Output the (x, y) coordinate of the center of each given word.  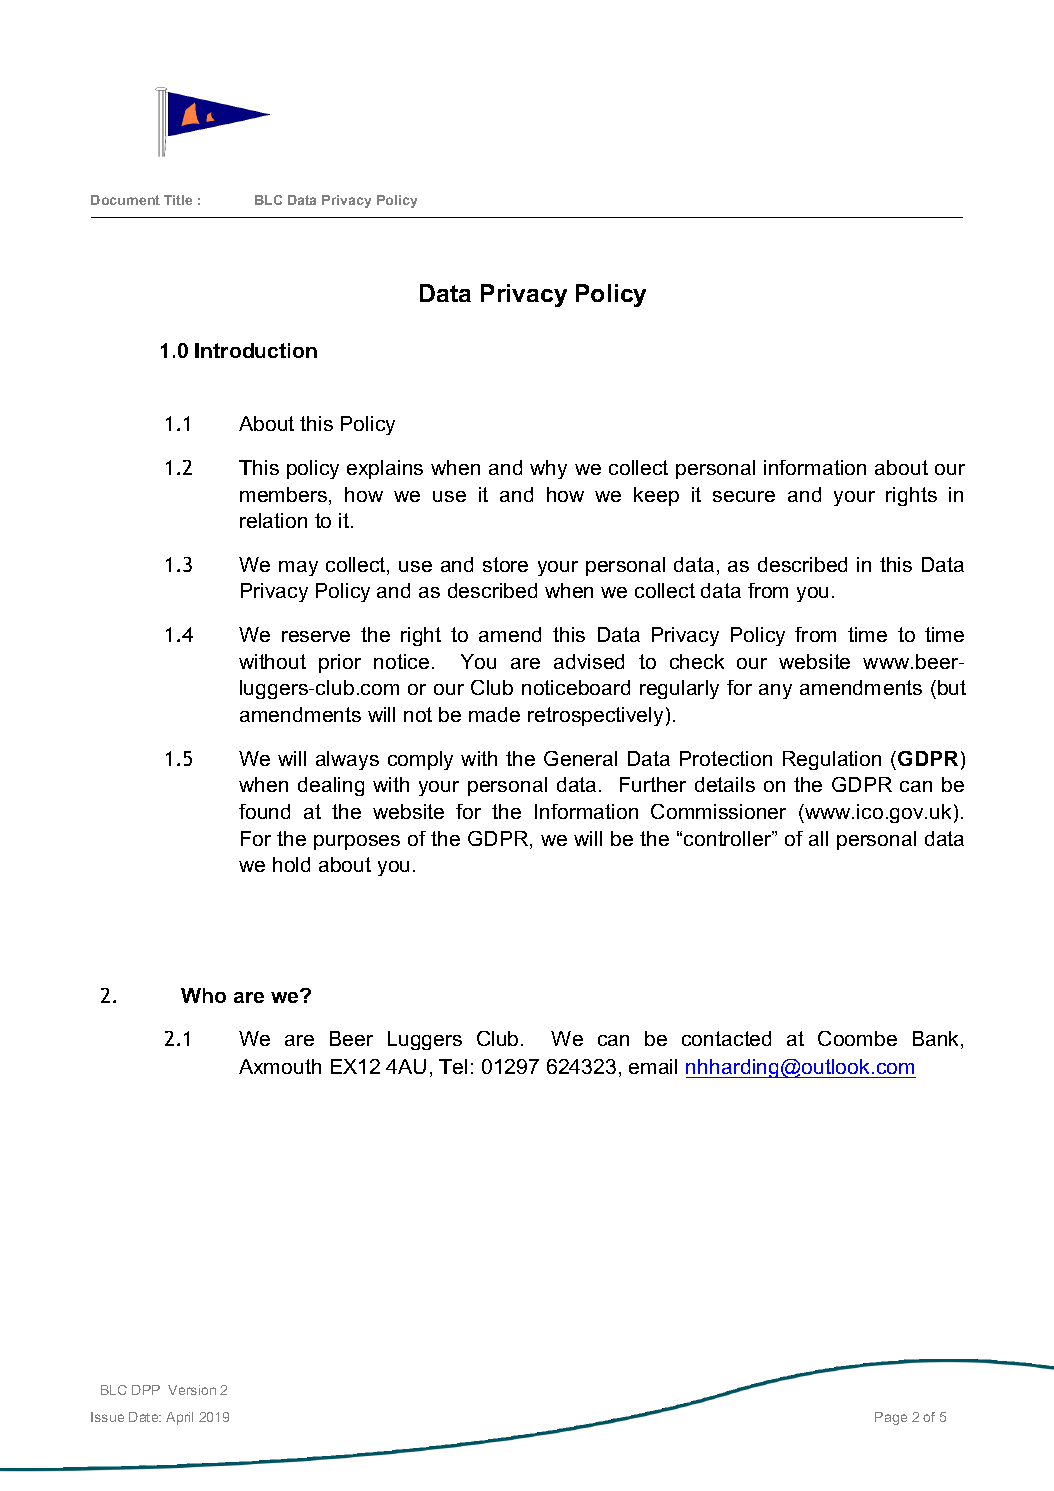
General (580, 758)
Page (891, 1418)
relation (273, 520)
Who (203, 995)
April (179, 1418)
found (264, 811)
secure (744, 496)
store (505, 564)
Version (192, 1390)
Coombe (857, 1038)
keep (656, 496)
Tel (453, 1066)
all (818, 838)
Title (178, 200)
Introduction (256, 350)
